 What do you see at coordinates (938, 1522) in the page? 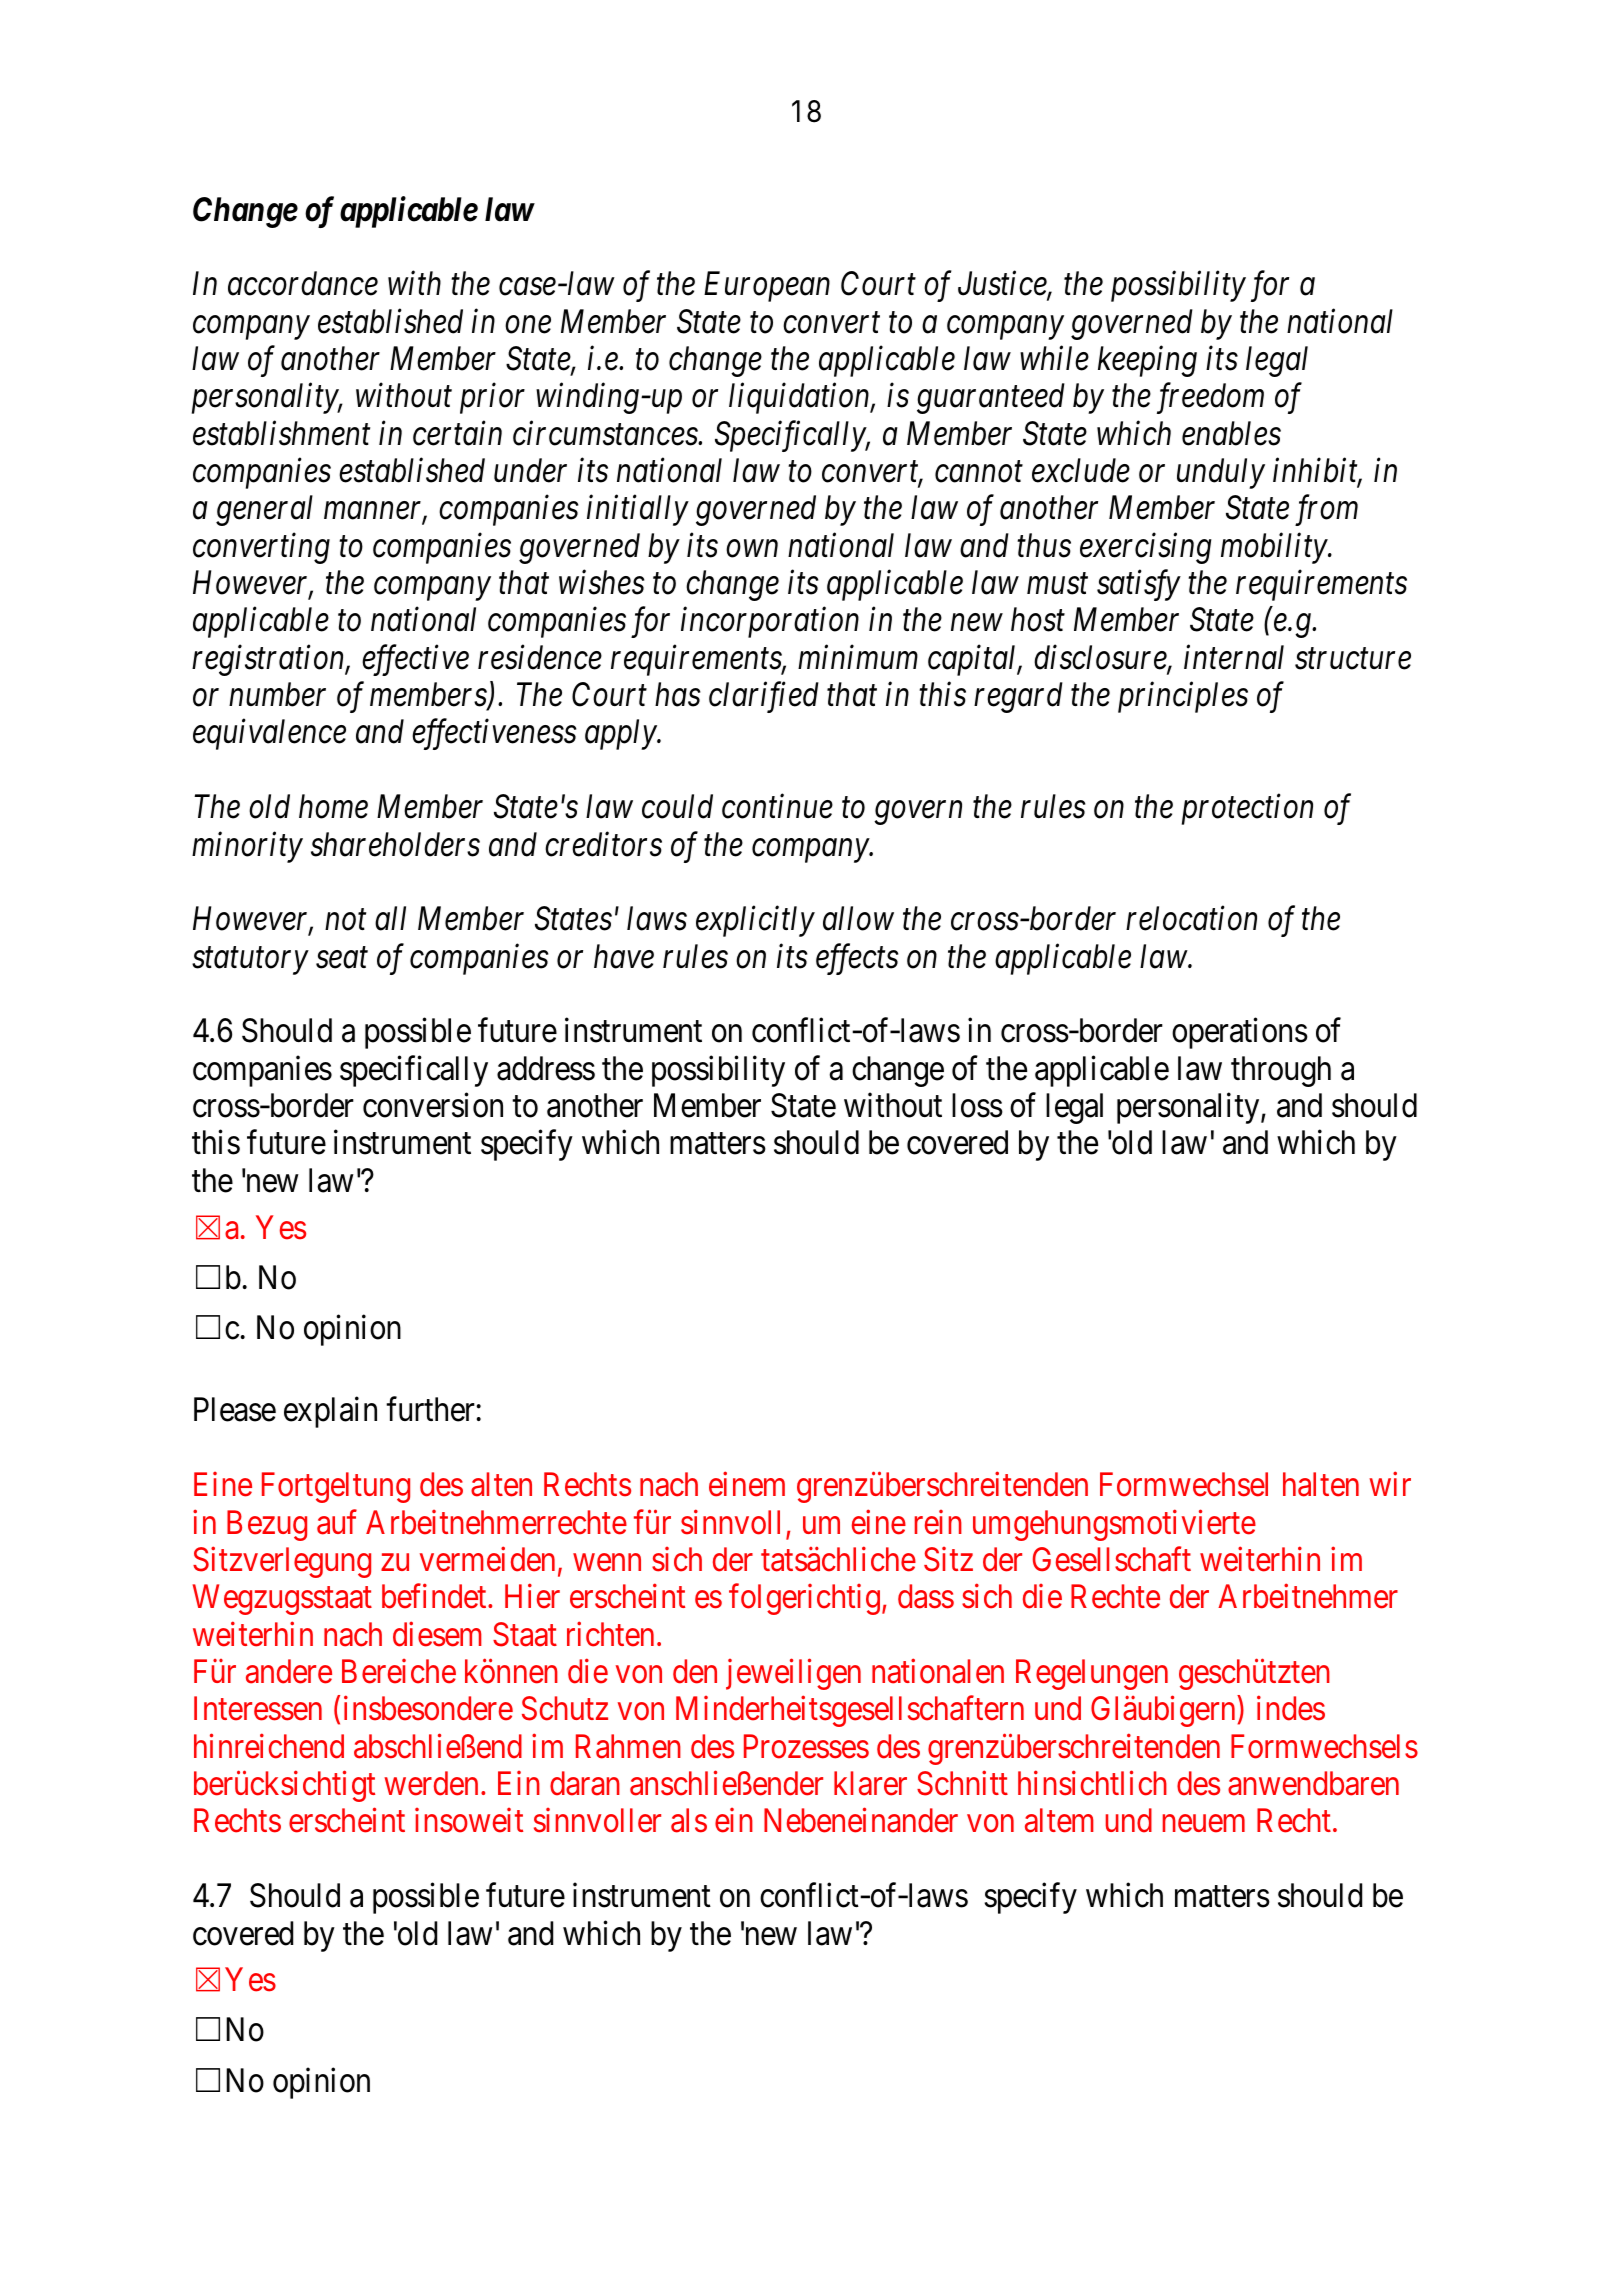
I see `rein` at bounding box center [938, 1522].
